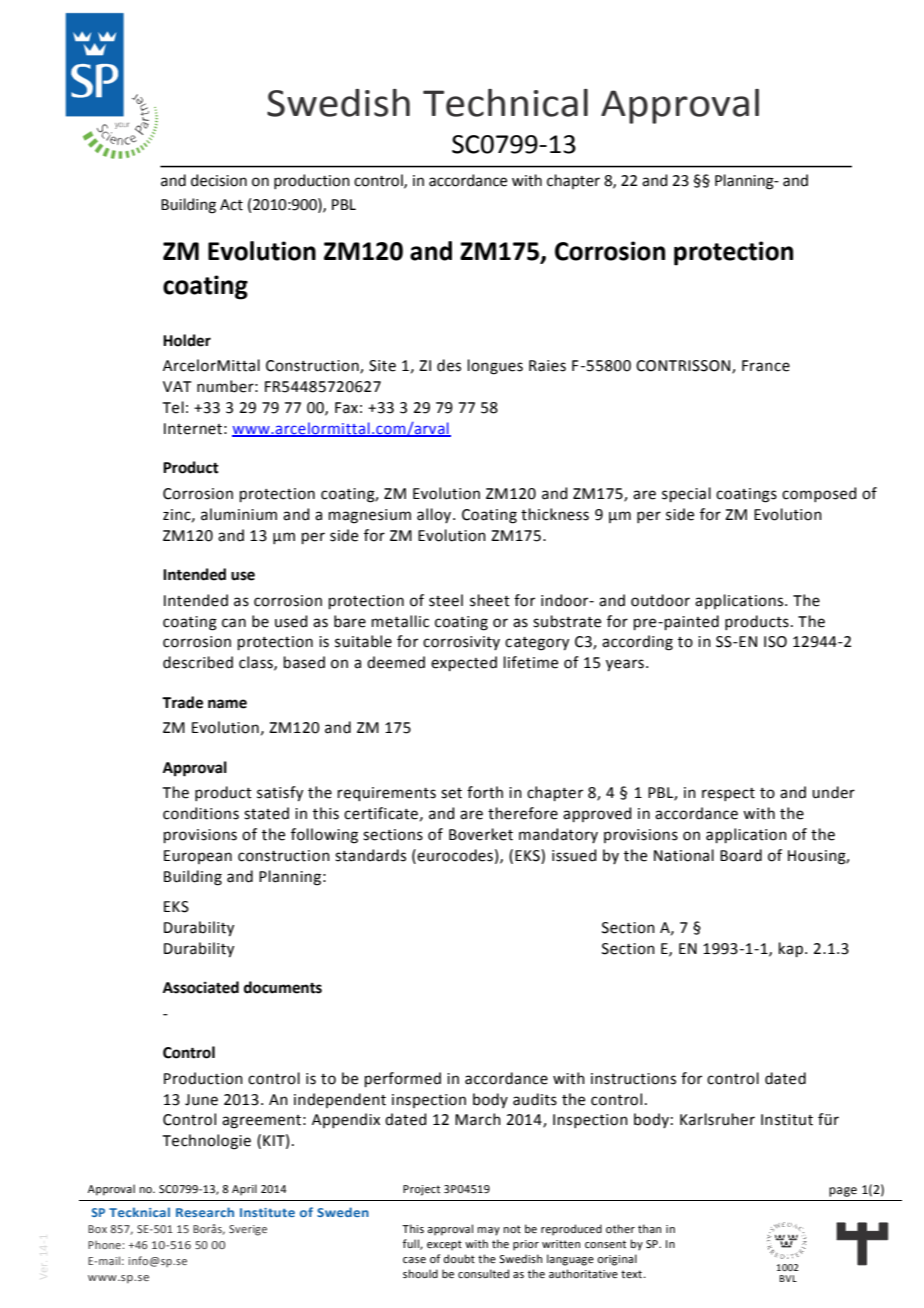  I want to click on performed, so click(403, 1079).
